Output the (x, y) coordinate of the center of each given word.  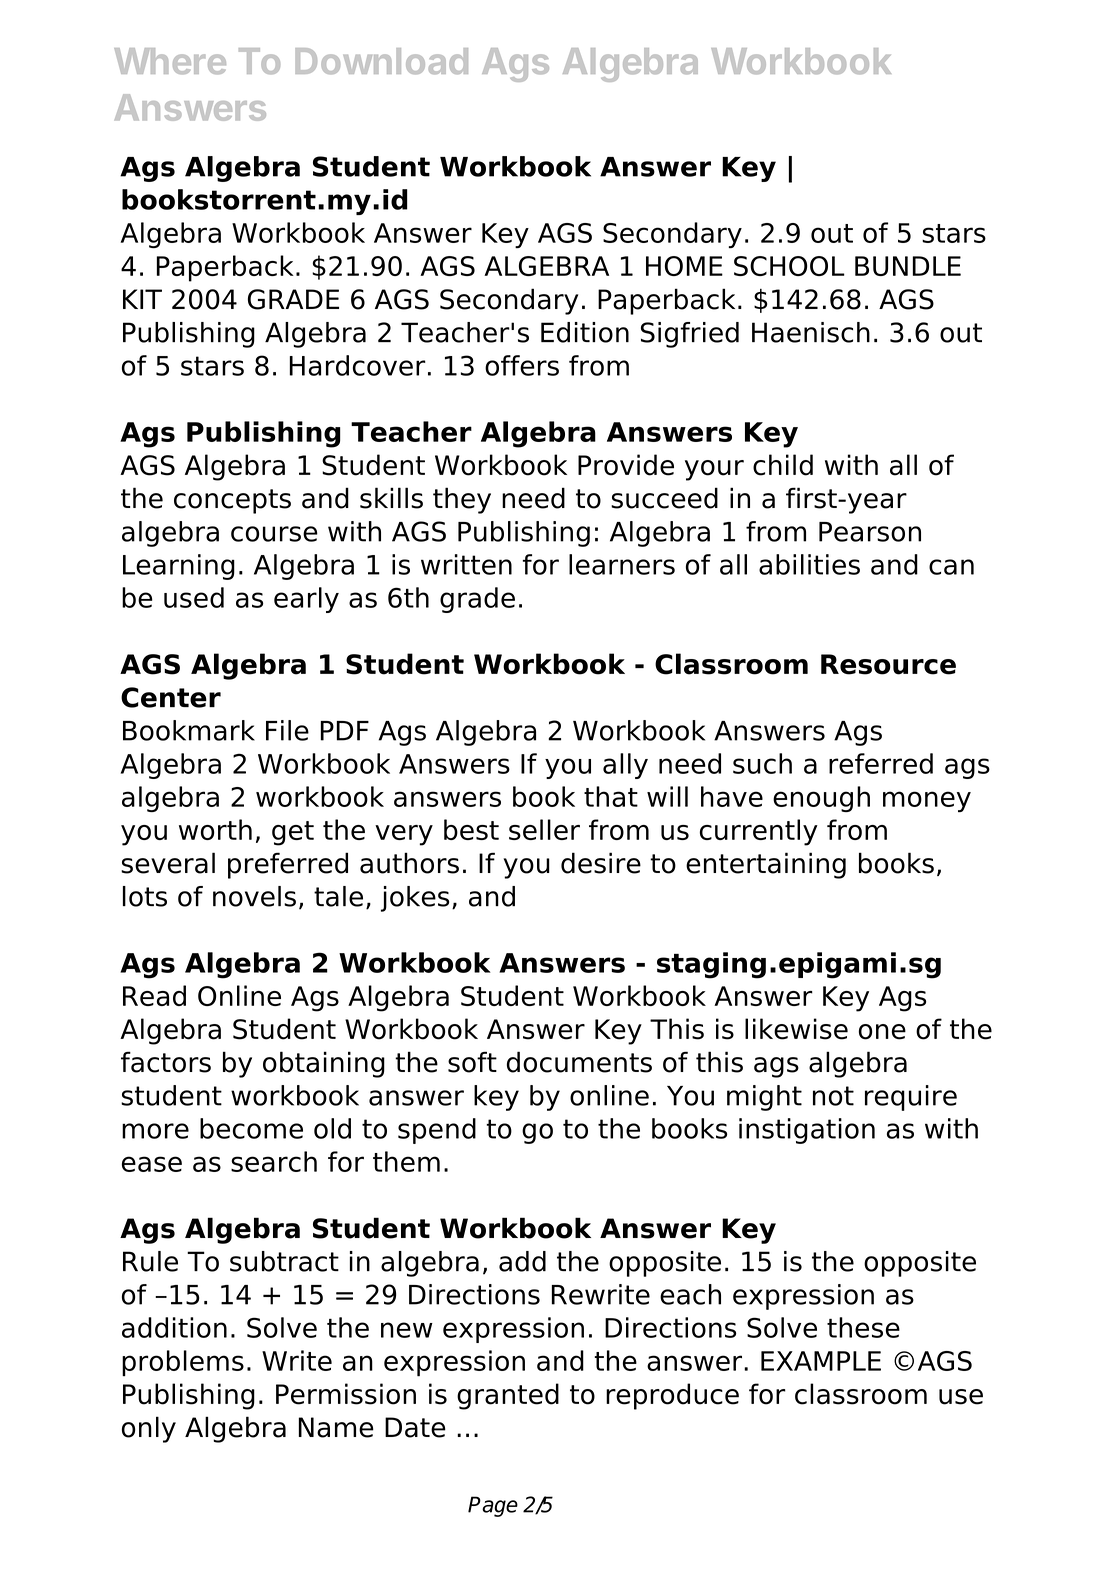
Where (170, 61)
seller (544, 829)
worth (215, 829)
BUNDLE (908, 266)
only (149, 1429)
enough (821, 799)
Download (381, 61)
